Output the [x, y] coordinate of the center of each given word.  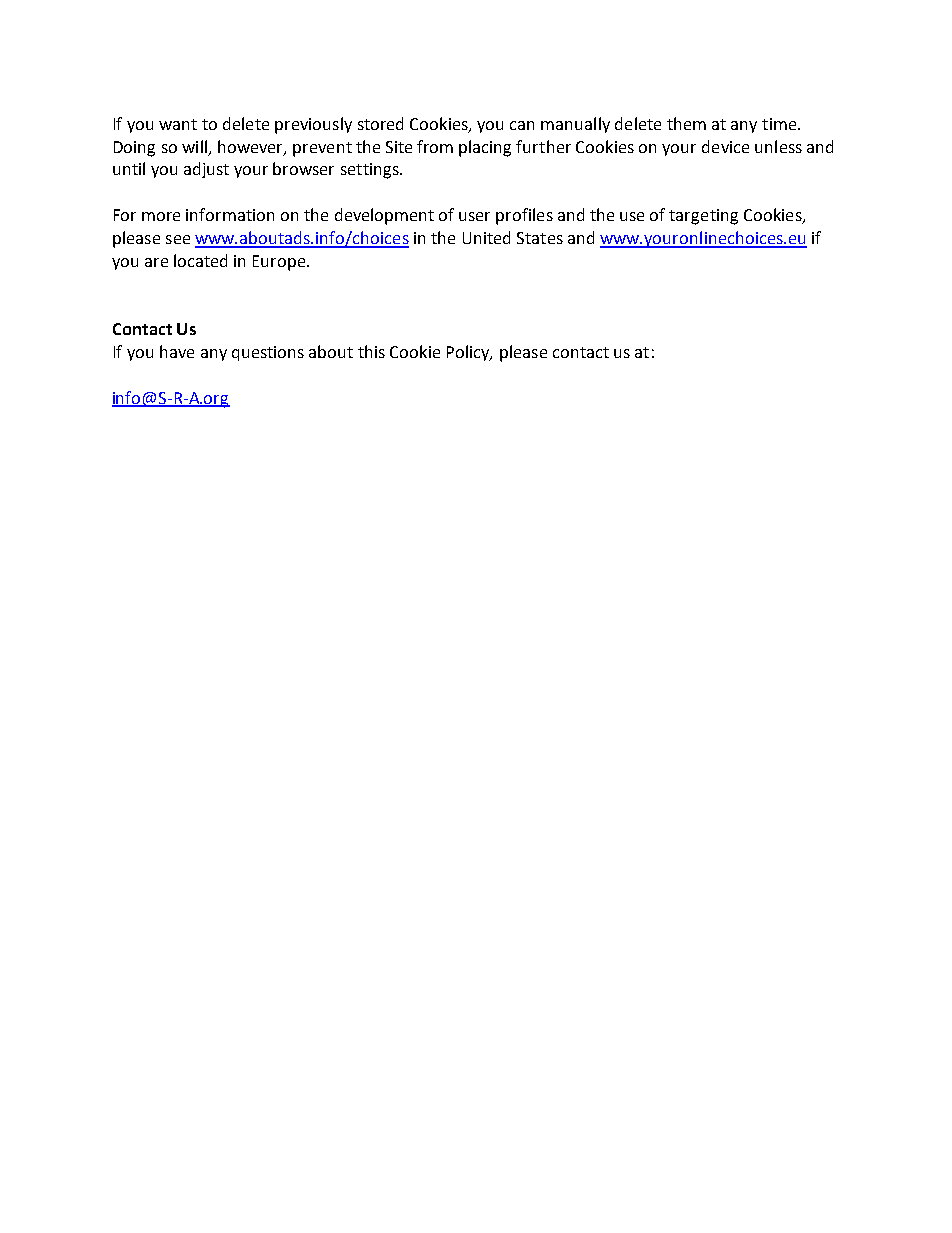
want [178, 124]
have [177, 351]
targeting [703, 217]
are [156, 262]
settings [371, 171]
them [686, 123]
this [371, 351]
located [200, 260]
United [486, 237]
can [522, 125]
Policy [469, 353]
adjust [206, 170]
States [540, 238]
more [161, 216]
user [474, 216]
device [725, 146]
